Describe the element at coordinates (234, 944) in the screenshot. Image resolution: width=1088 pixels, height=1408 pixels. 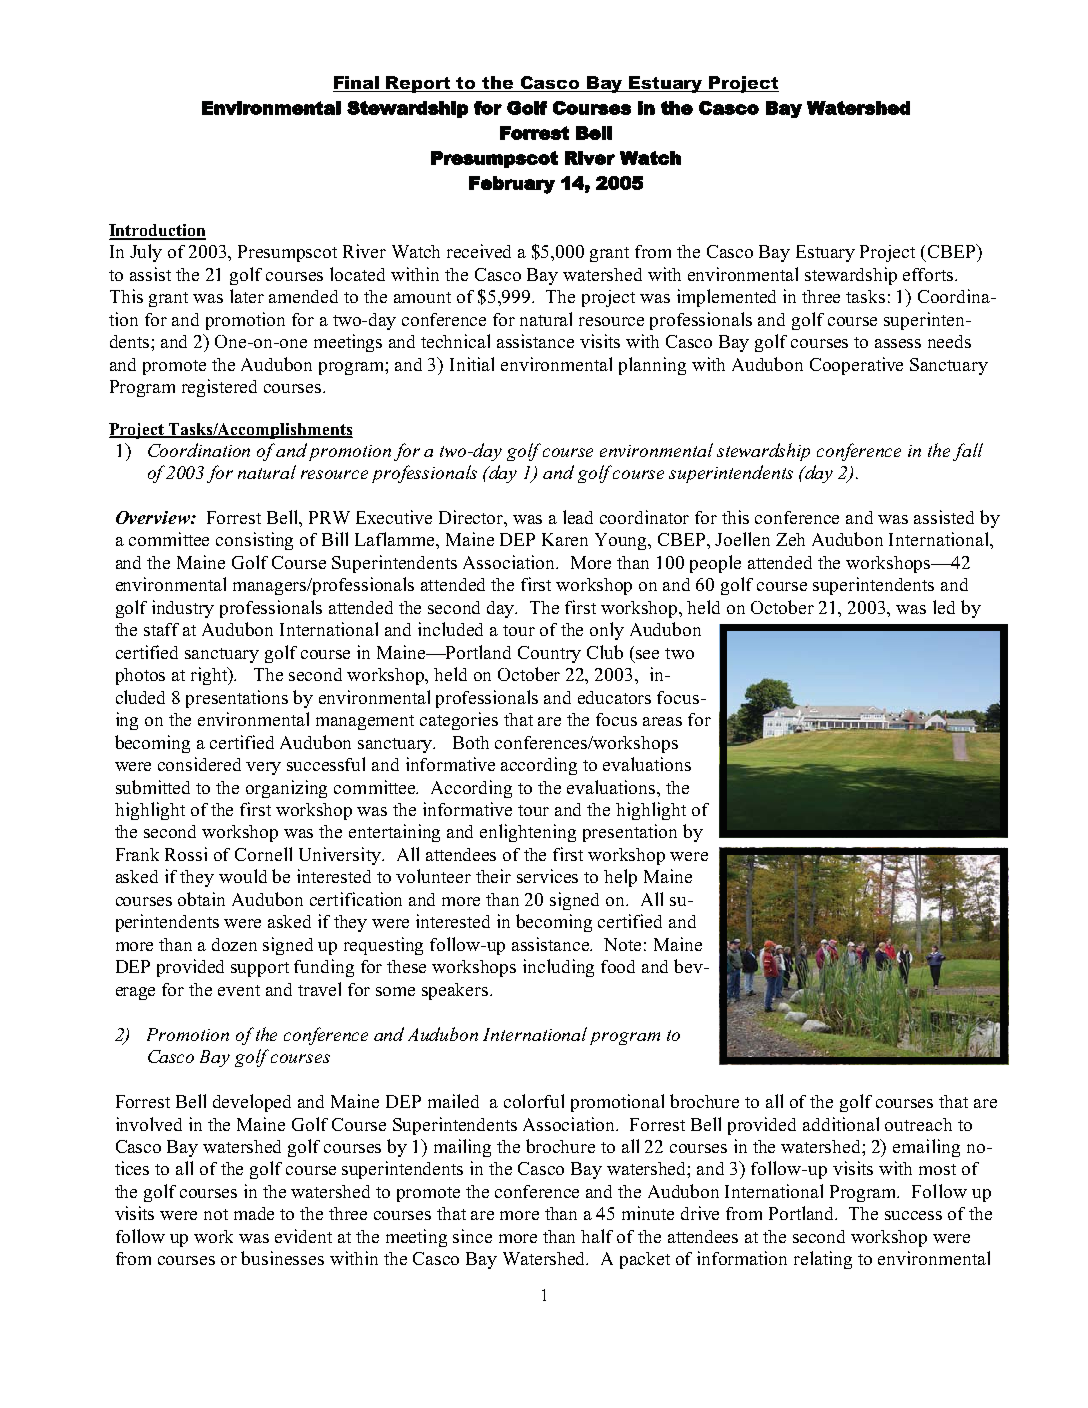
I see `dozen` at that location.
